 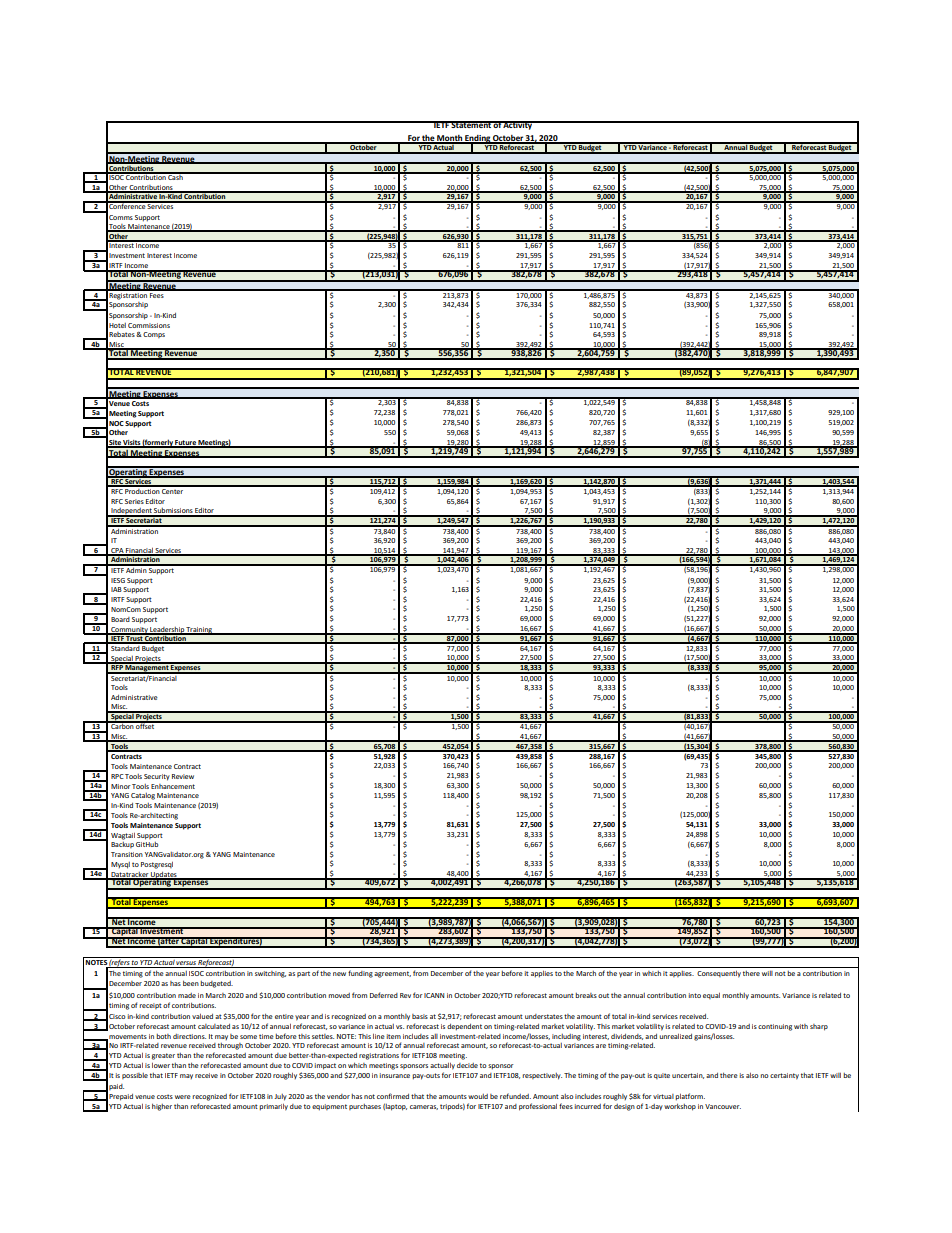 What do you see at coordinates (149, 325) in the screenshot?
I see `Commissions` at bounding box center [149, 325].
